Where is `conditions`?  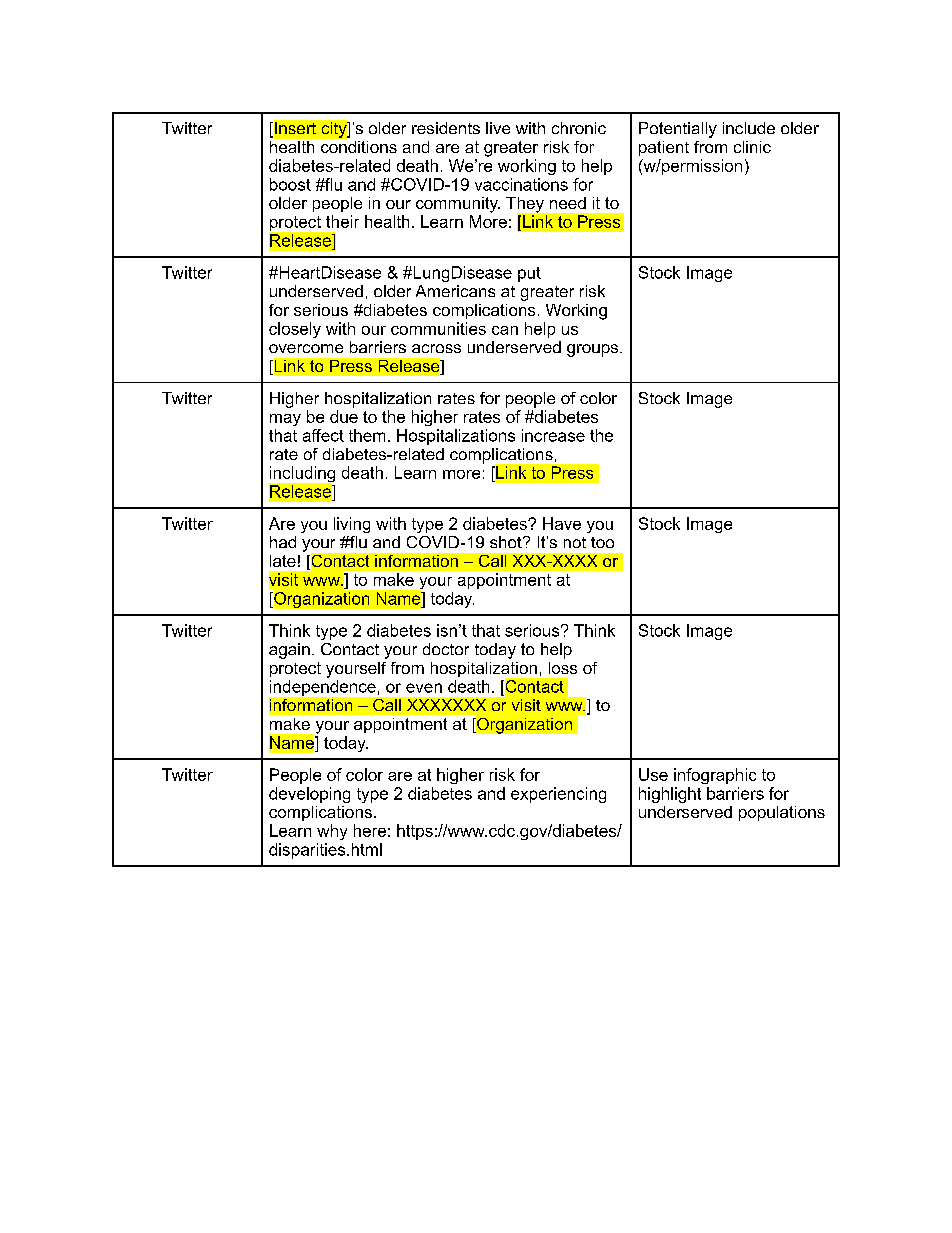
conditions is located at coordinates (357, 145).
